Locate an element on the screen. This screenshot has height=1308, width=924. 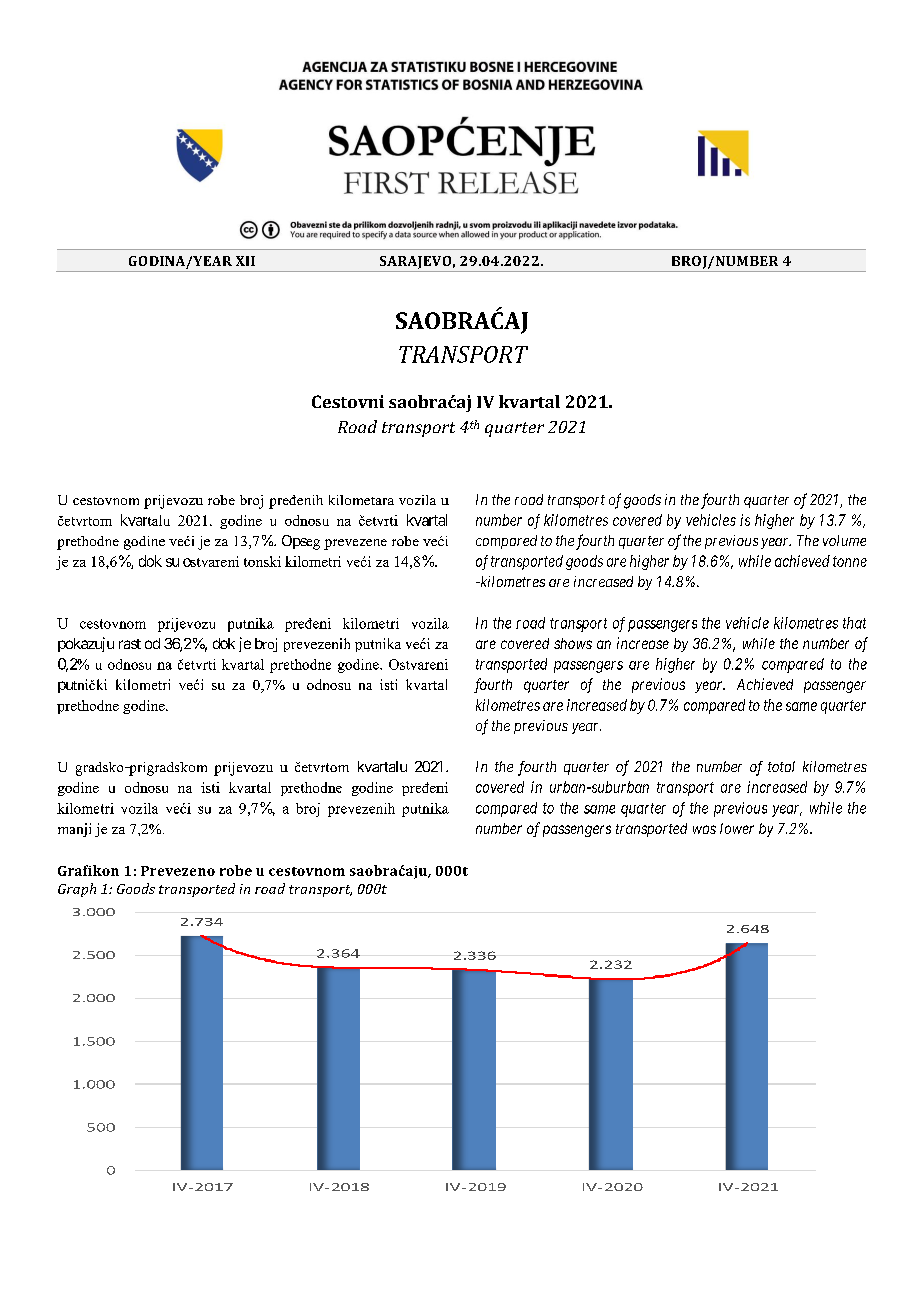
tonne is located at coordinates (850, 561).
